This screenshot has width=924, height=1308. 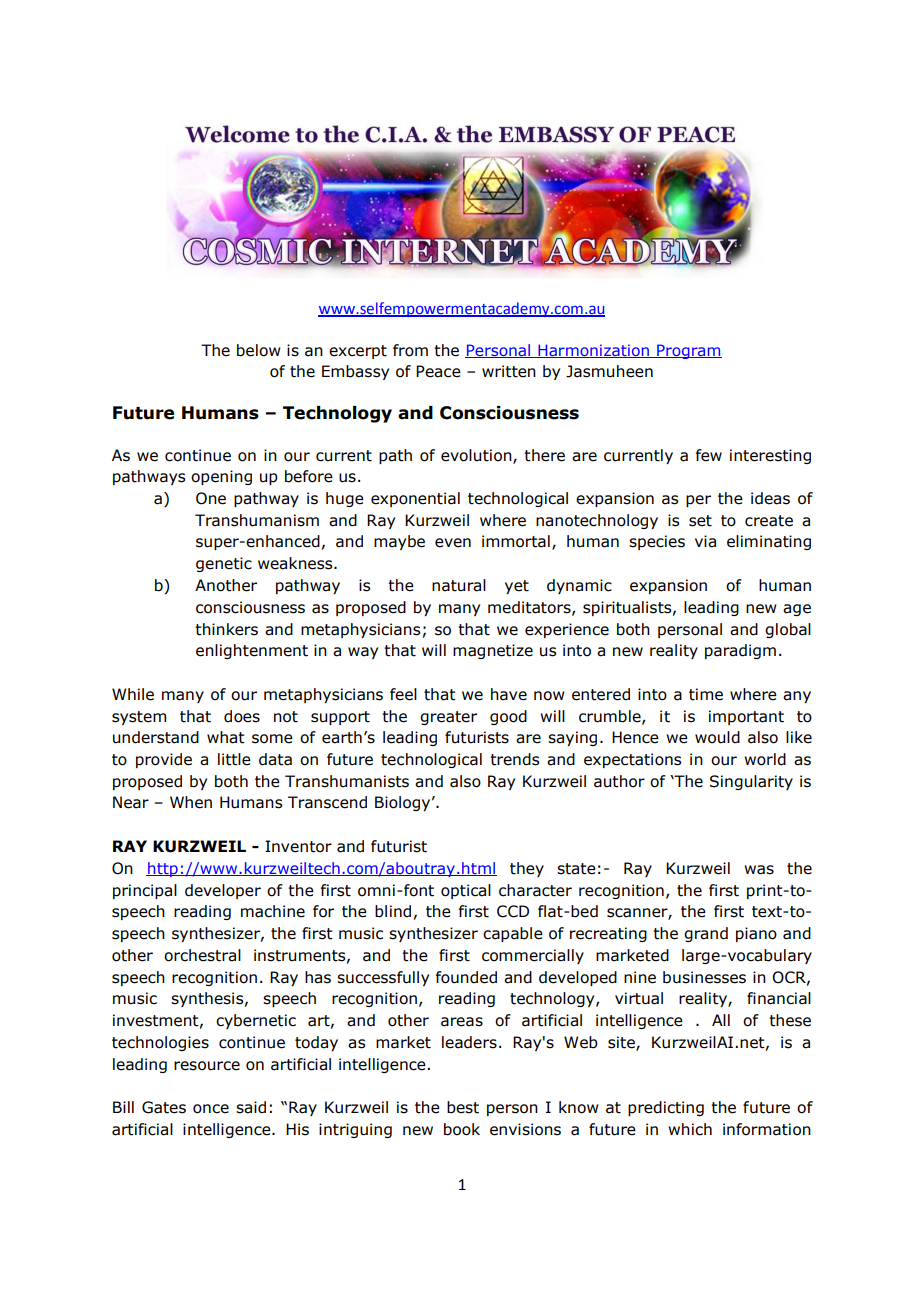 What do you see at coordinates (259, 350) in the screenshot?
I see `below` at bounding box center [259, 350].
